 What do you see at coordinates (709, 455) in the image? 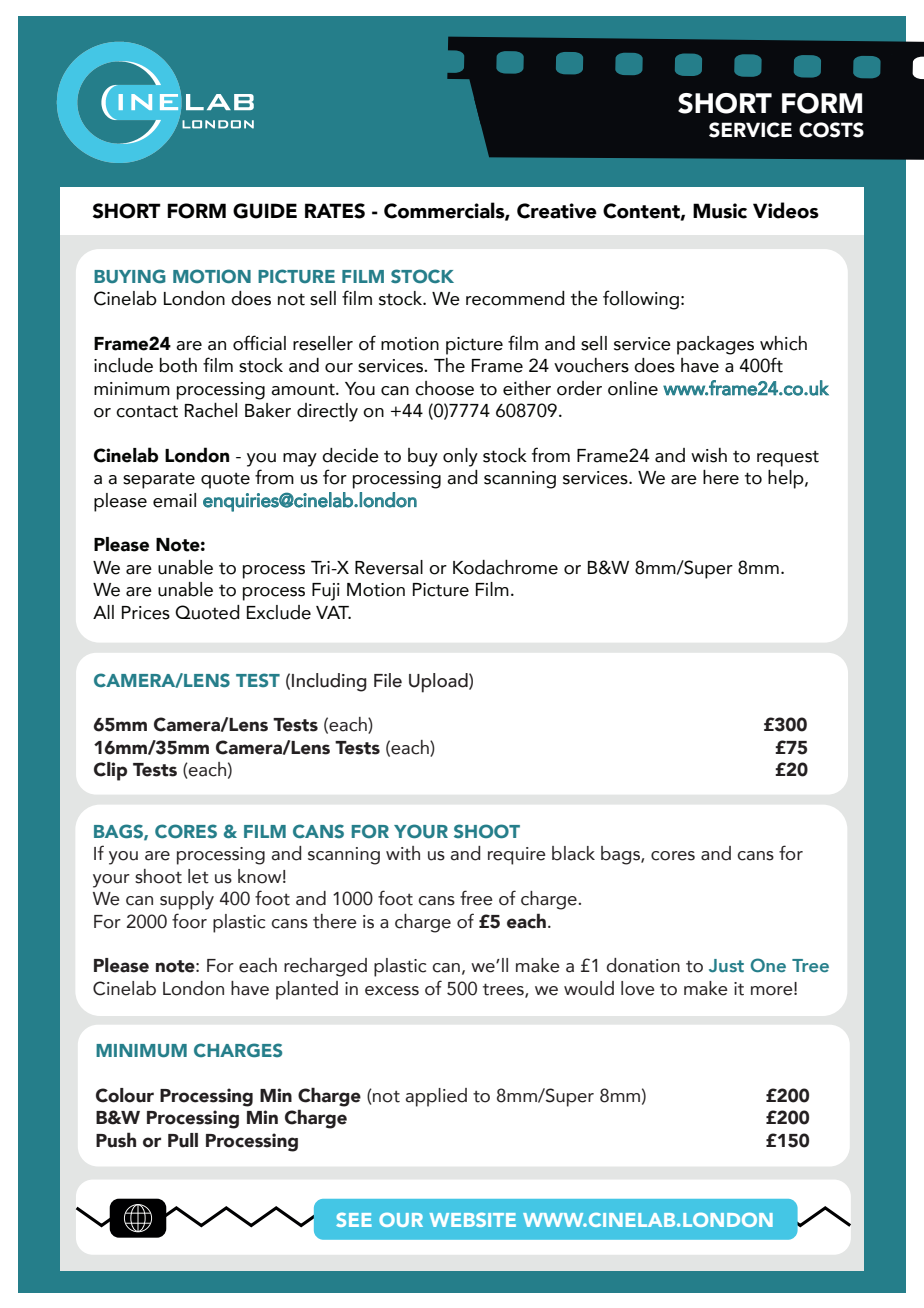
I see `wish` at bounding box center [709, 455].
